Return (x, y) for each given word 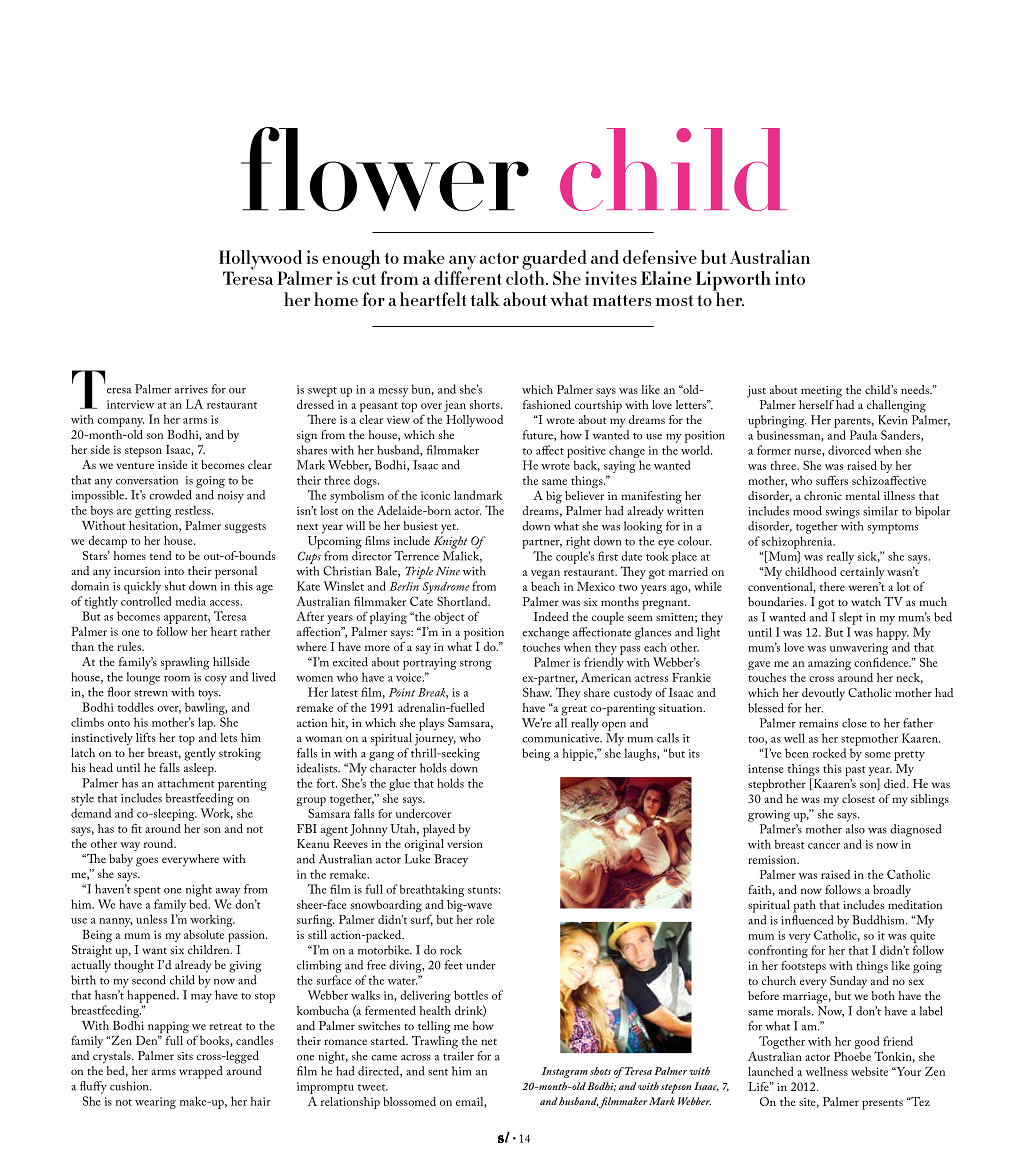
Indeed (551, 616)
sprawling (185, 663)
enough (351, 261)
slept (851, 618)
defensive (660, 257)
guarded (555, 261)
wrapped (201, 1072)
